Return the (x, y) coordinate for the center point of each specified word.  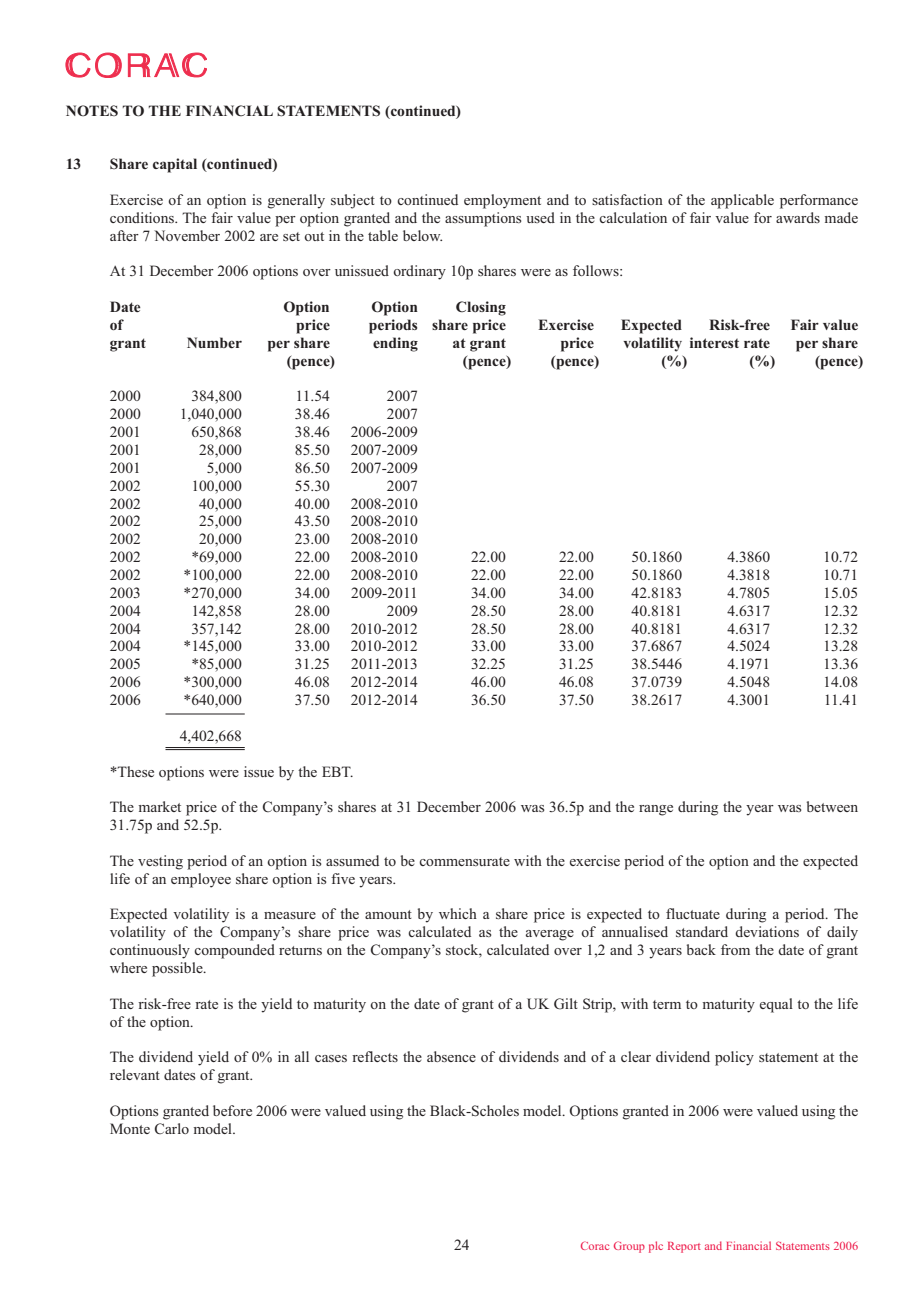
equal (776, 1005)
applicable (742, 201)
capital (175, 165)
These (135, 771)
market (160, 806)
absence (451, 1056)
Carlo (172, 1128)
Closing (481, 308)
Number (214, 342)
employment (502, 201)
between (832, 806)
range (656, 810)
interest (714, 342)
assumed (352, 860)
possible (178, 969)
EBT (337, 771)
